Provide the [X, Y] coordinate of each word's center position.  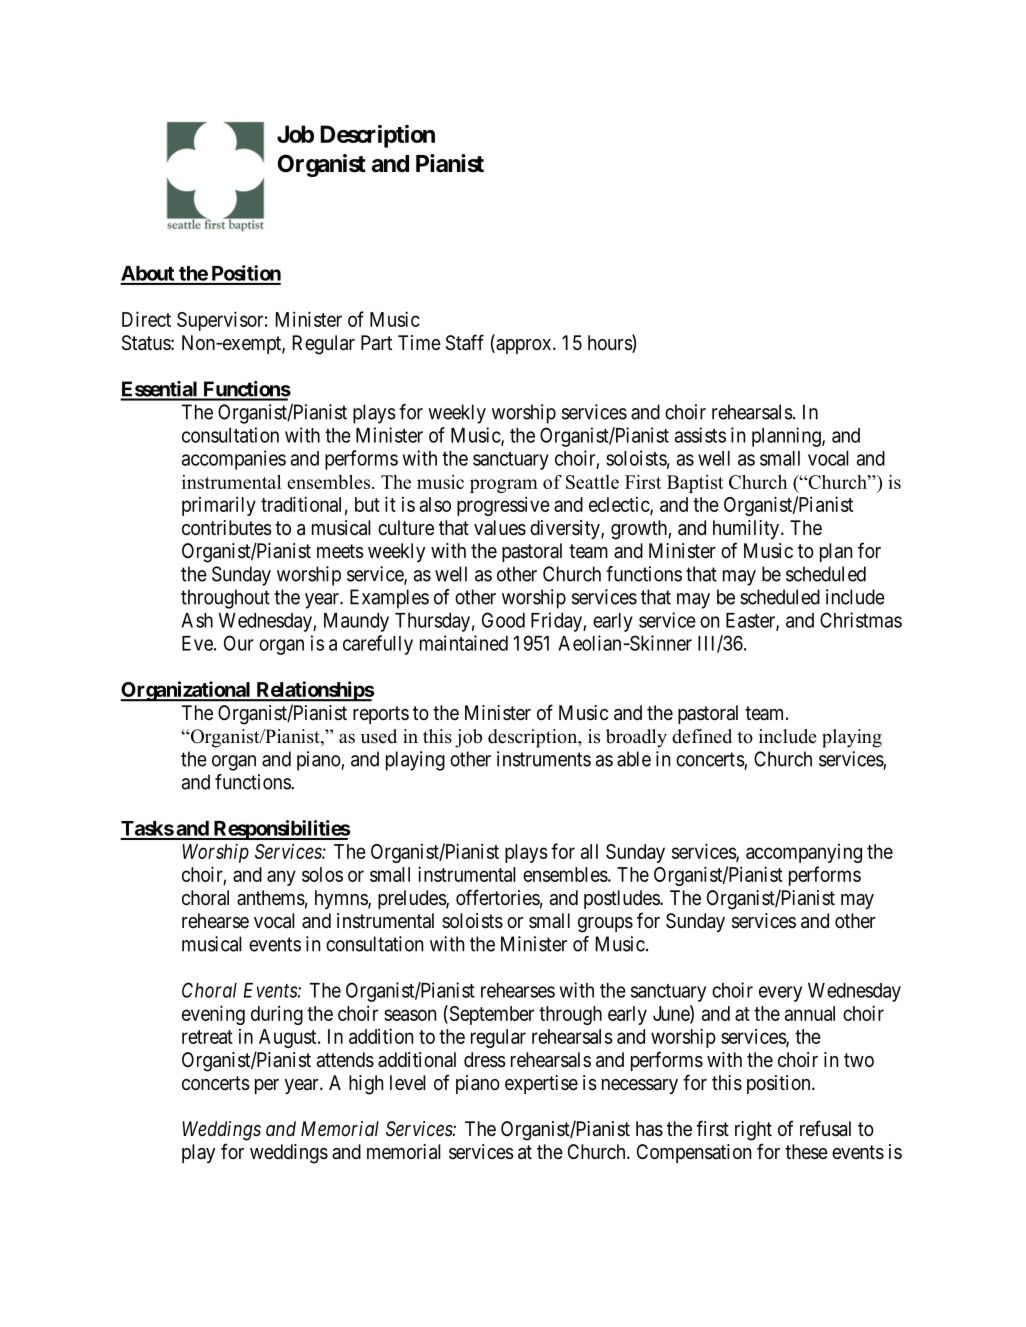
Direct [146, 319]
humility [747, 529]
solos [322, 874]
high [366, 1085]
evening [213, 1015]
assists [700, 435]
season [410, 1015]
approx [524, 346]
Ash [197, 620]
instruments [544, 759]
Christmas [861, 620]
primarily [219, 506]
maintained [464, 643]
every [780, 994]
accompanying [804, 853]
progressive [503, 506]
